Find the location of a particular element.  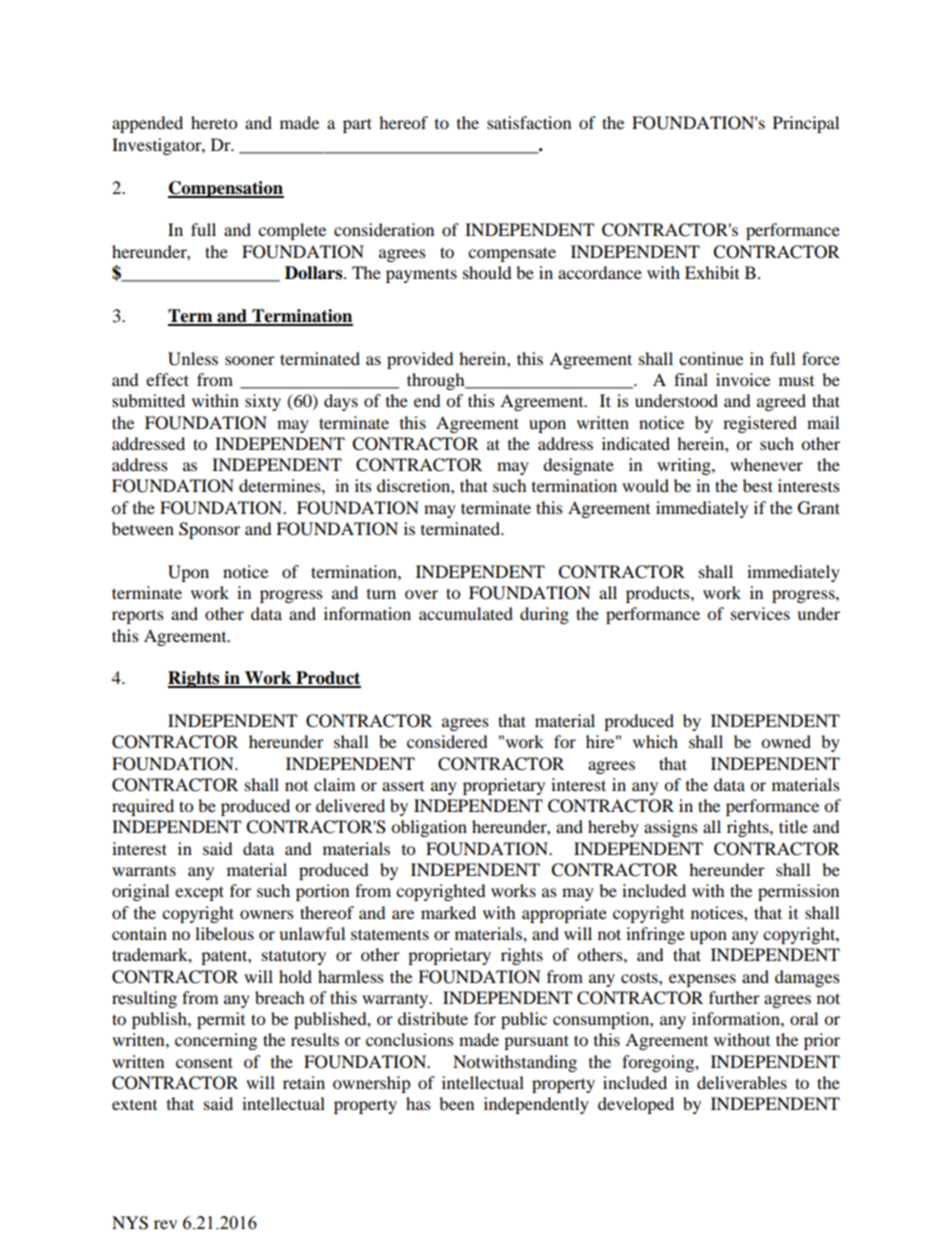

hereto is located at coordinates (214, 122).
